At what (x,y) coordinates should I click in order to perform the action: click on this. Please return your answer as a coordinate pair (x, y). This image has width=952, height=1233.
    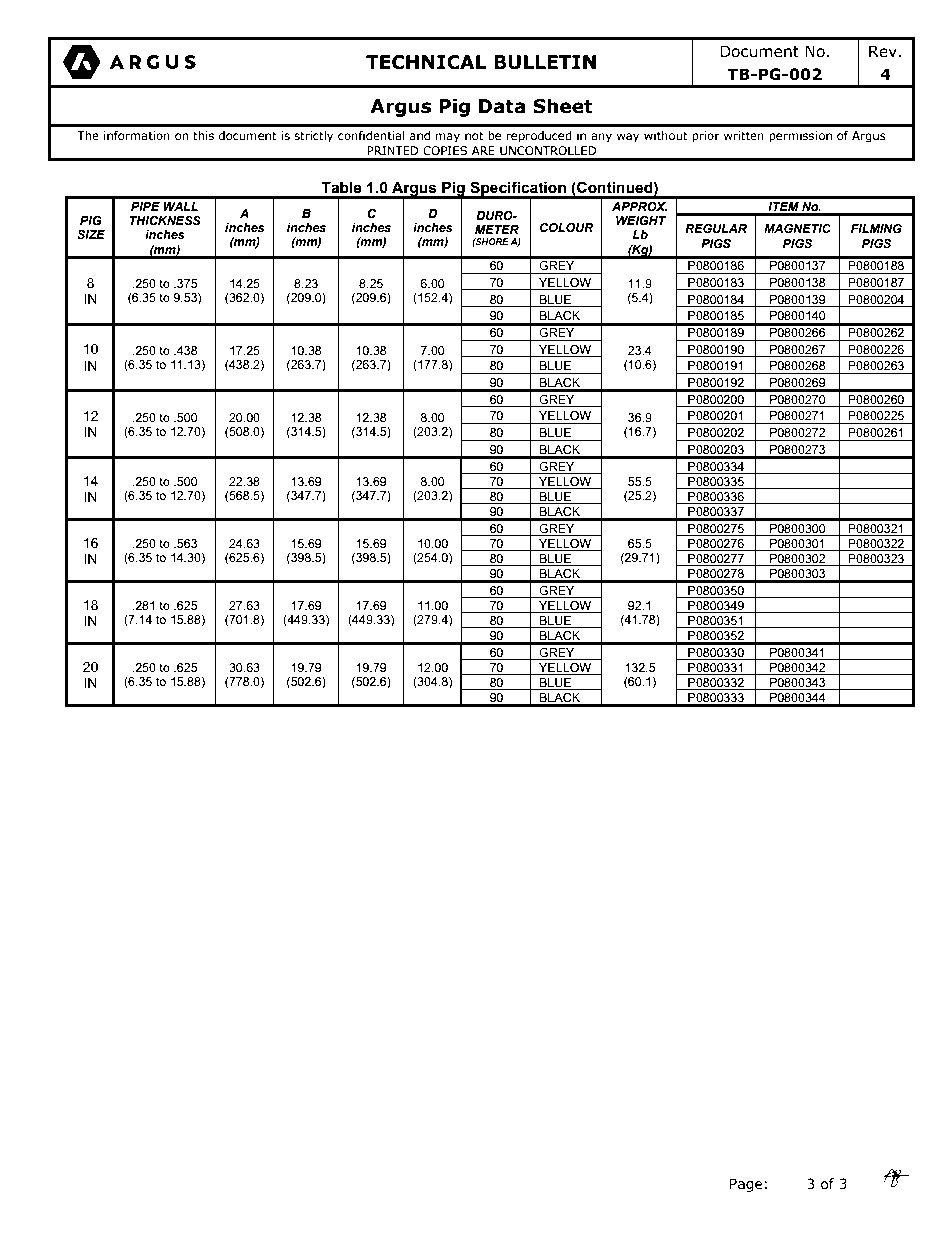
    Looking at the image, I should click on (203, 135).
